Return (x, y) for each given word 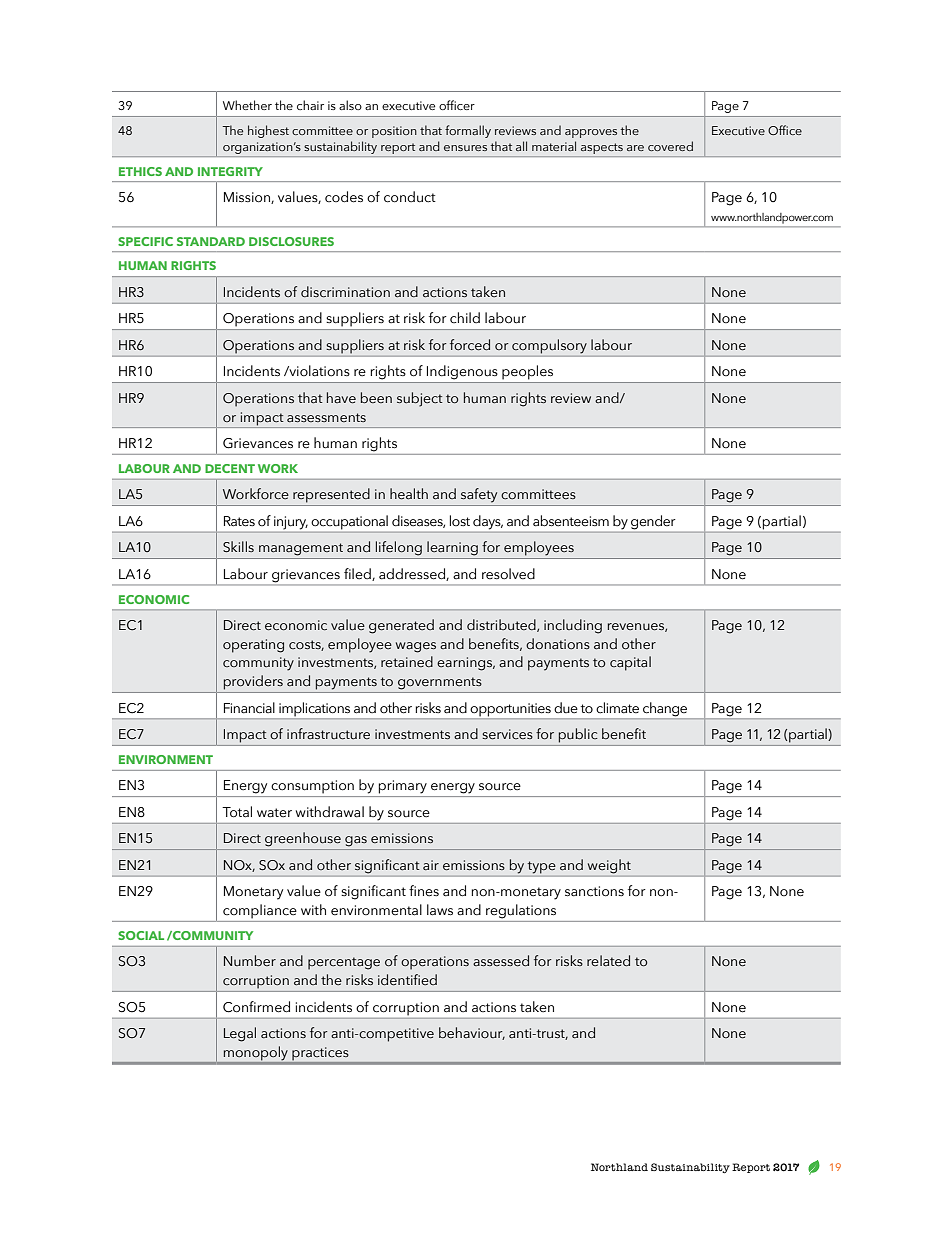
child (465, 317)
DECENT (230, 468)
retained (407, 661)
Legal (240, 1034)
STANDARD (211, 241)
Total (237, 812)
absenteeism (571, 521)
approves (591, 133)
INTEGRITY (230, 171)
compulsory (549, 346)
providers (253, 682)
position (394, 132)
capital (630, 663)
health (409, 494)
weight (609, 866)
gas (356, 841)
